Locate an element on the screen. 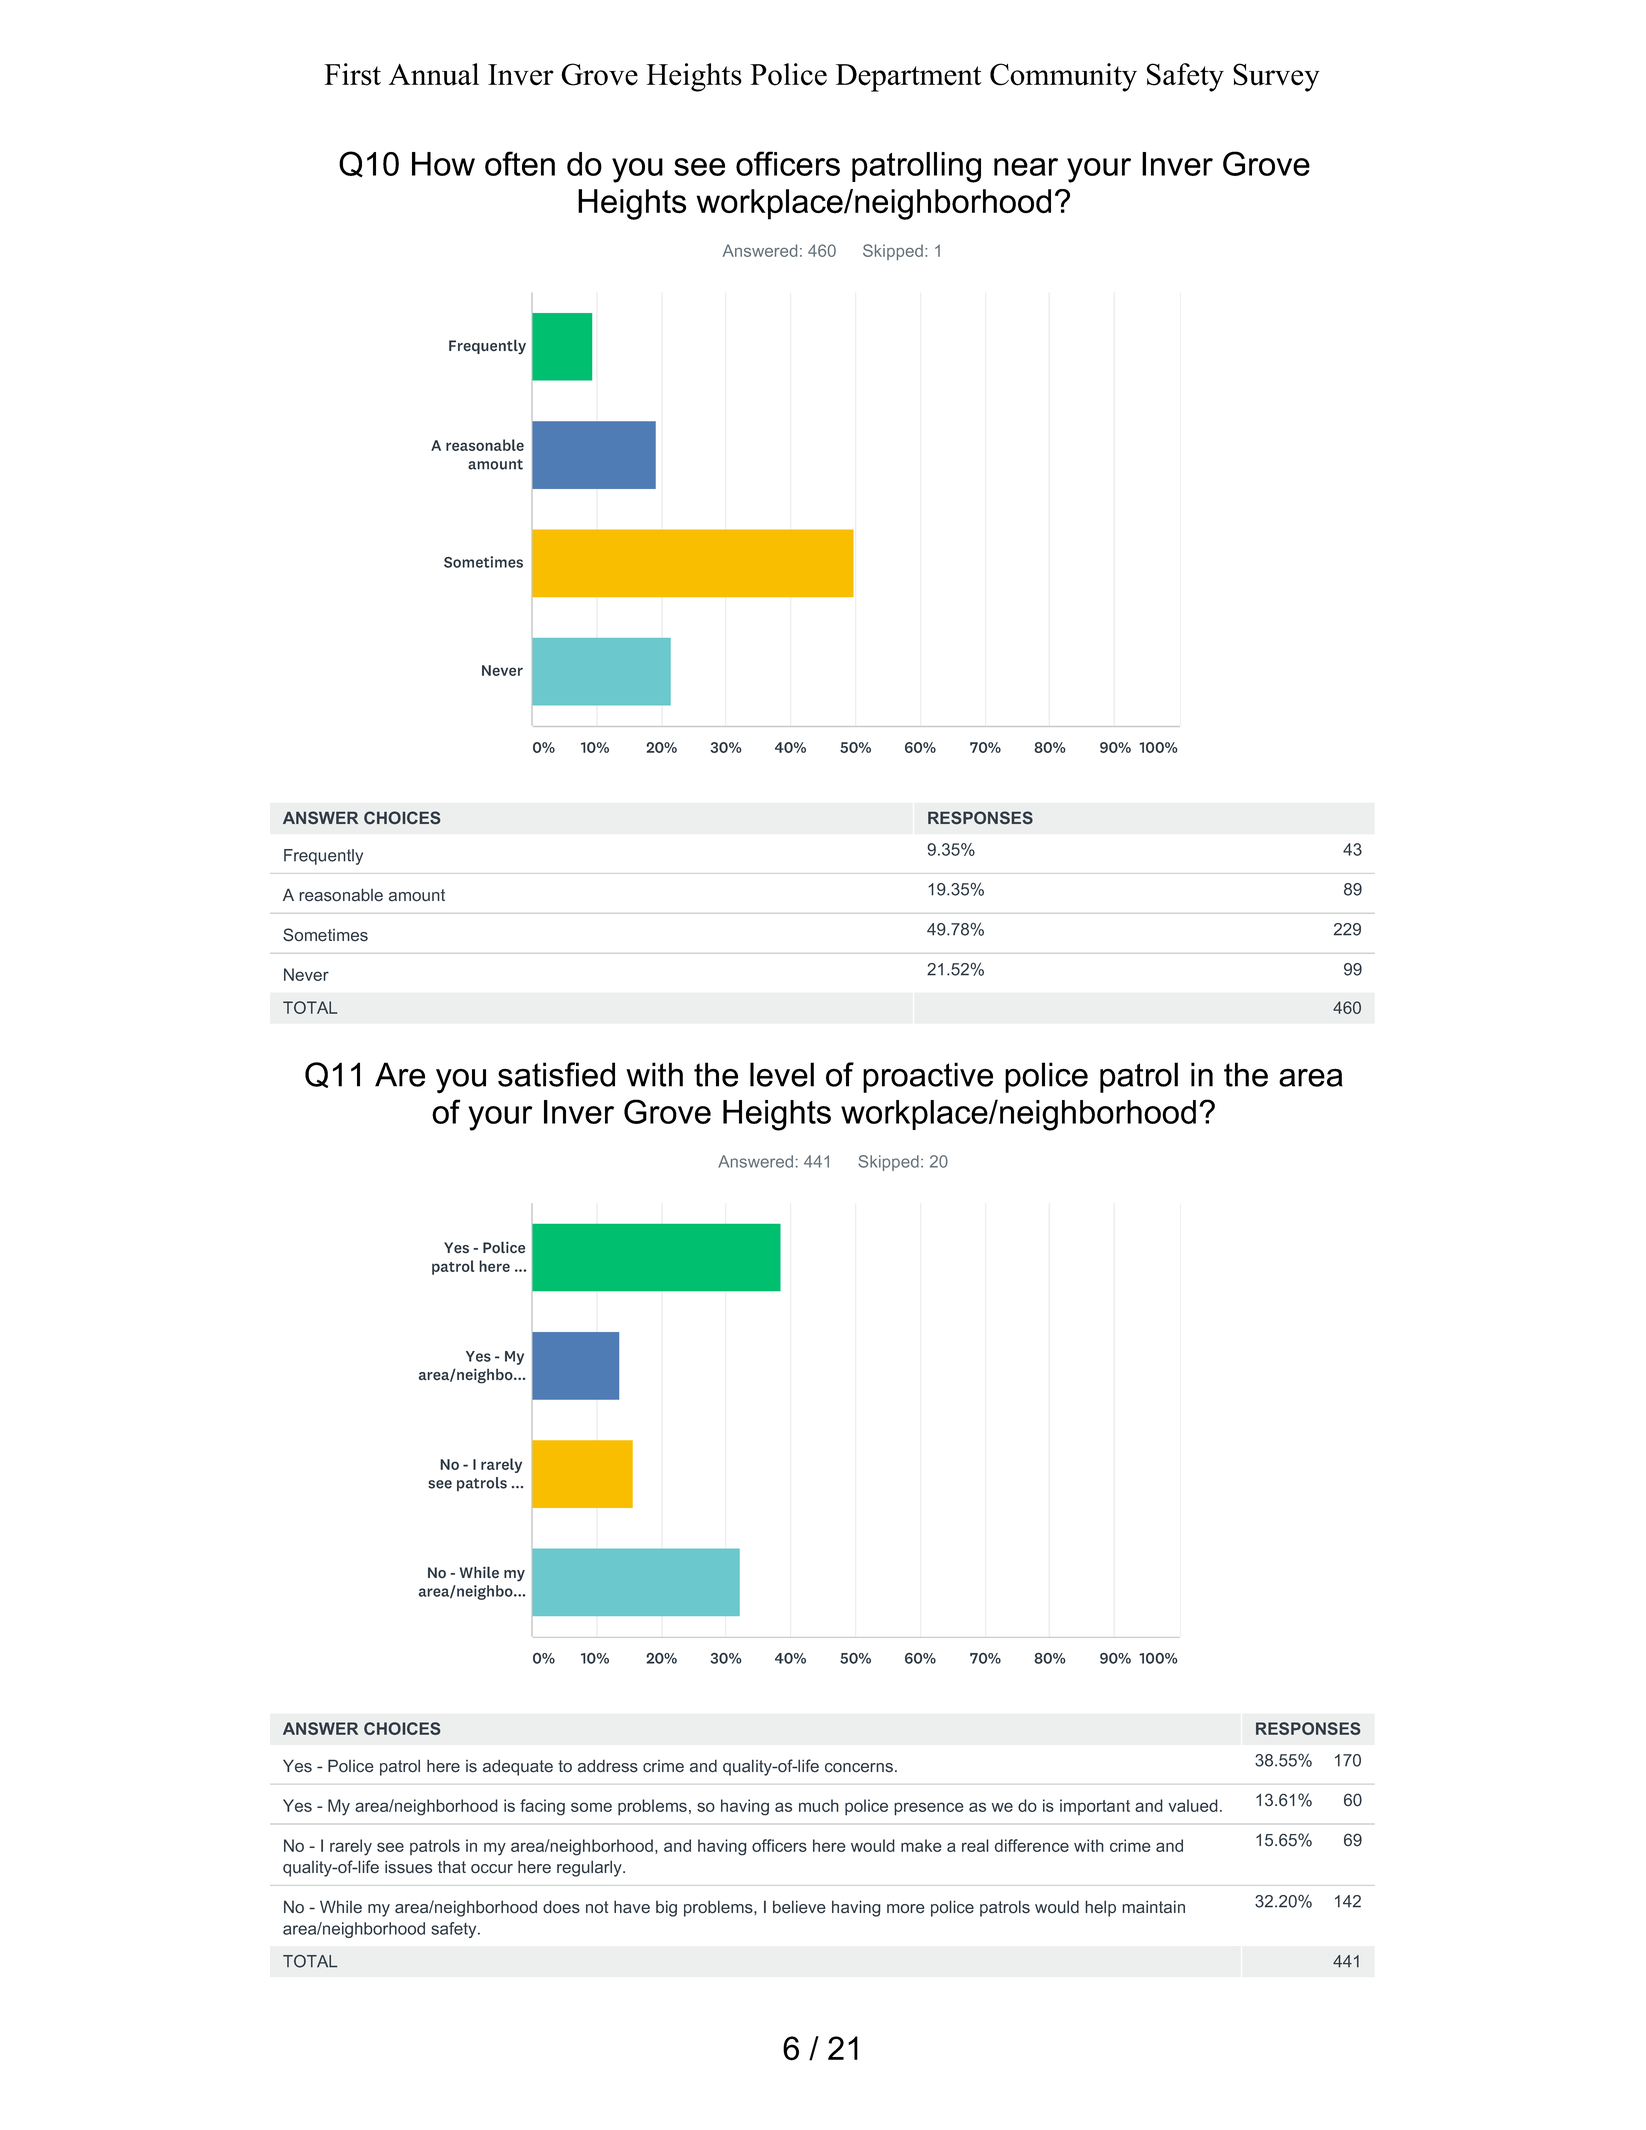 This screenshot has width=1646, height=2130. satisfied is located at coordinates (556, 1074).
